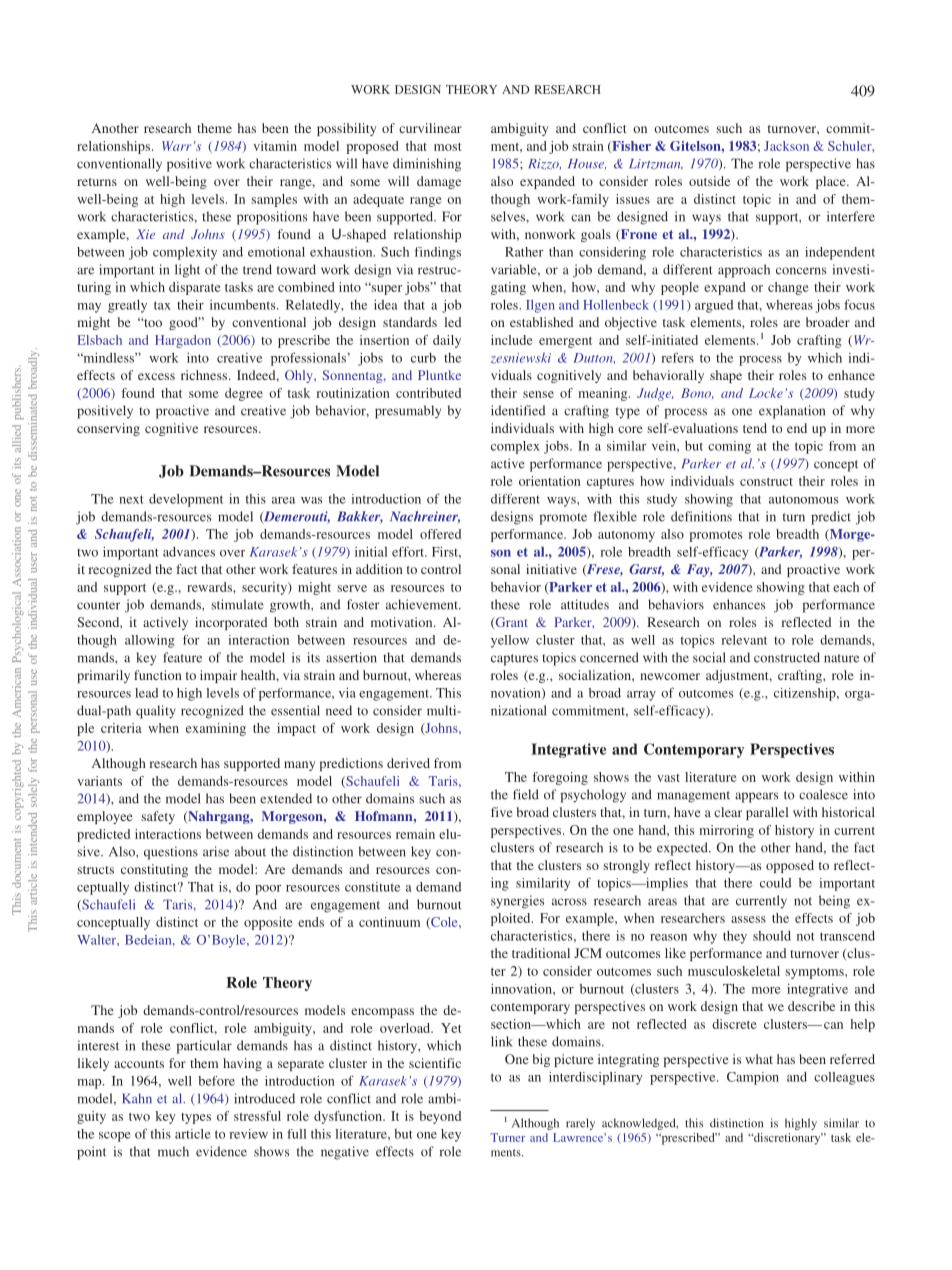  What do you see at coordinates (756, 797) in the image?
I see `appears` at bounding box center [756, 797].
